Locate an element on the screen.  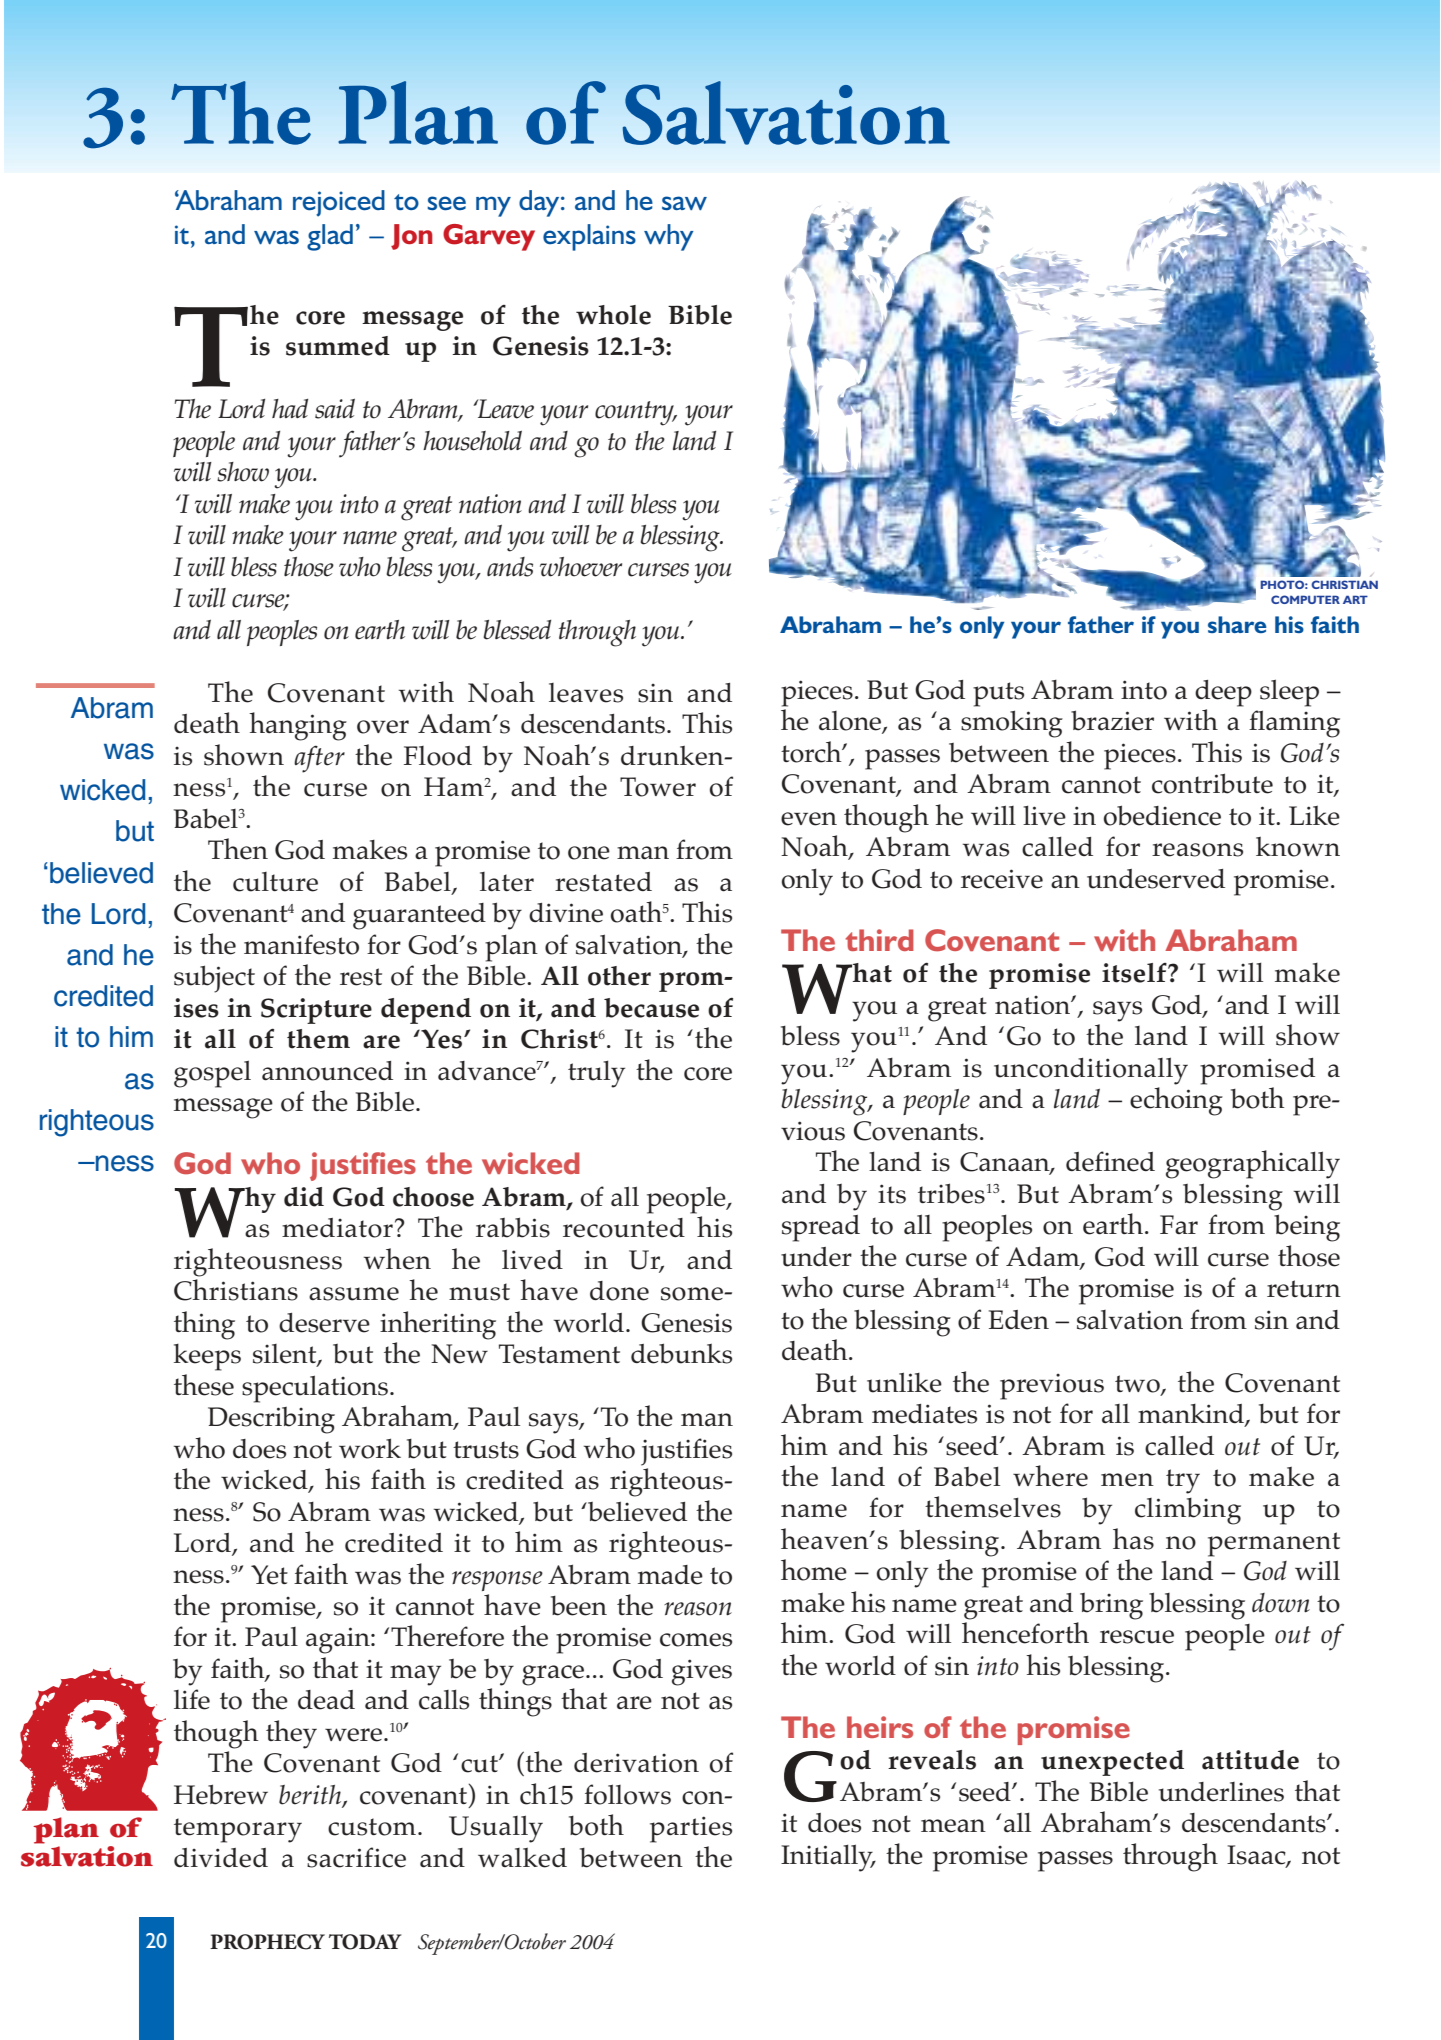
home is located at coordinates (814, 1570).
